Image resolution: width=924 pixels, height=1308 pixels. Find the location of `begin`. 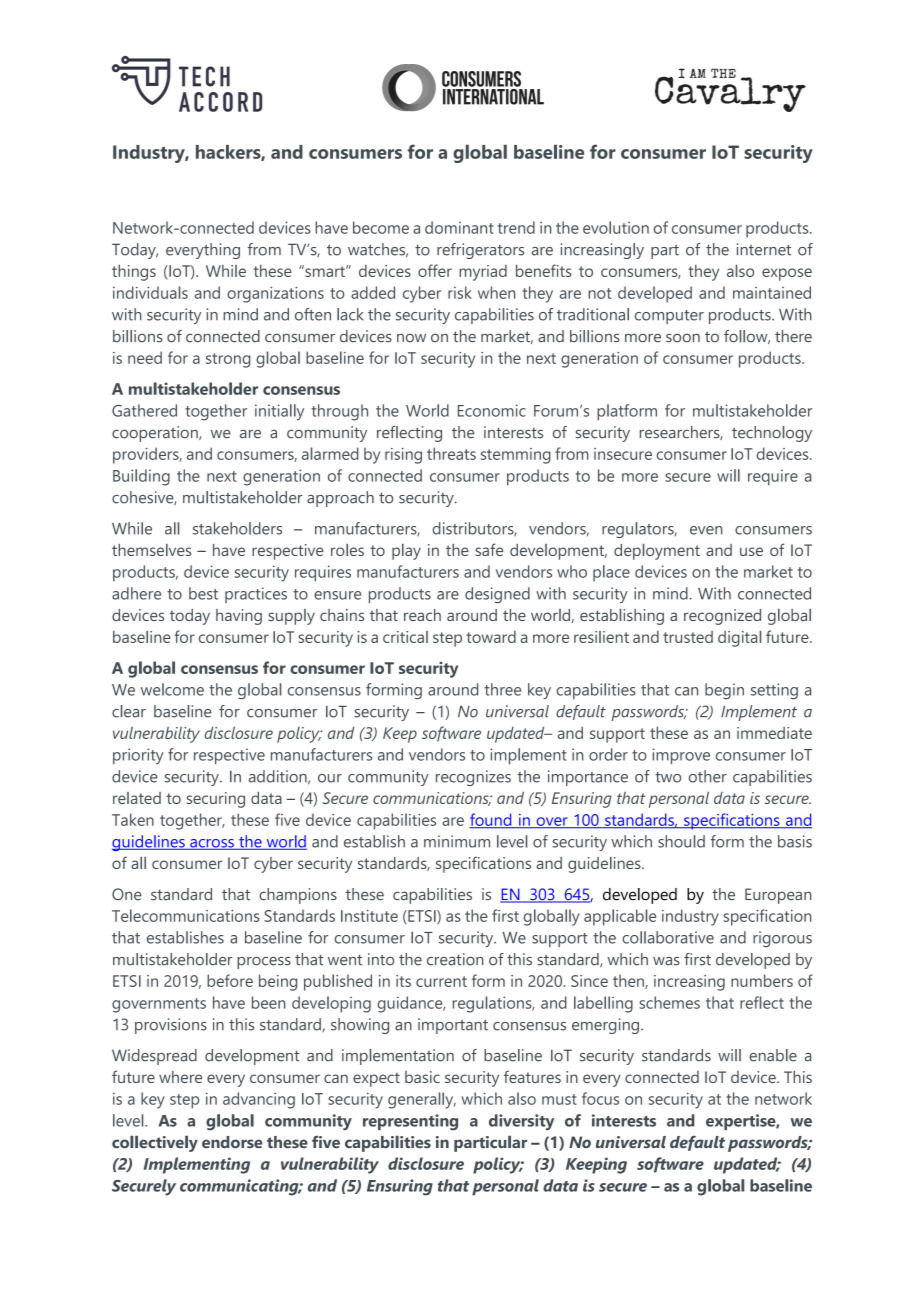

begin is located at coordinates (724, 691).
